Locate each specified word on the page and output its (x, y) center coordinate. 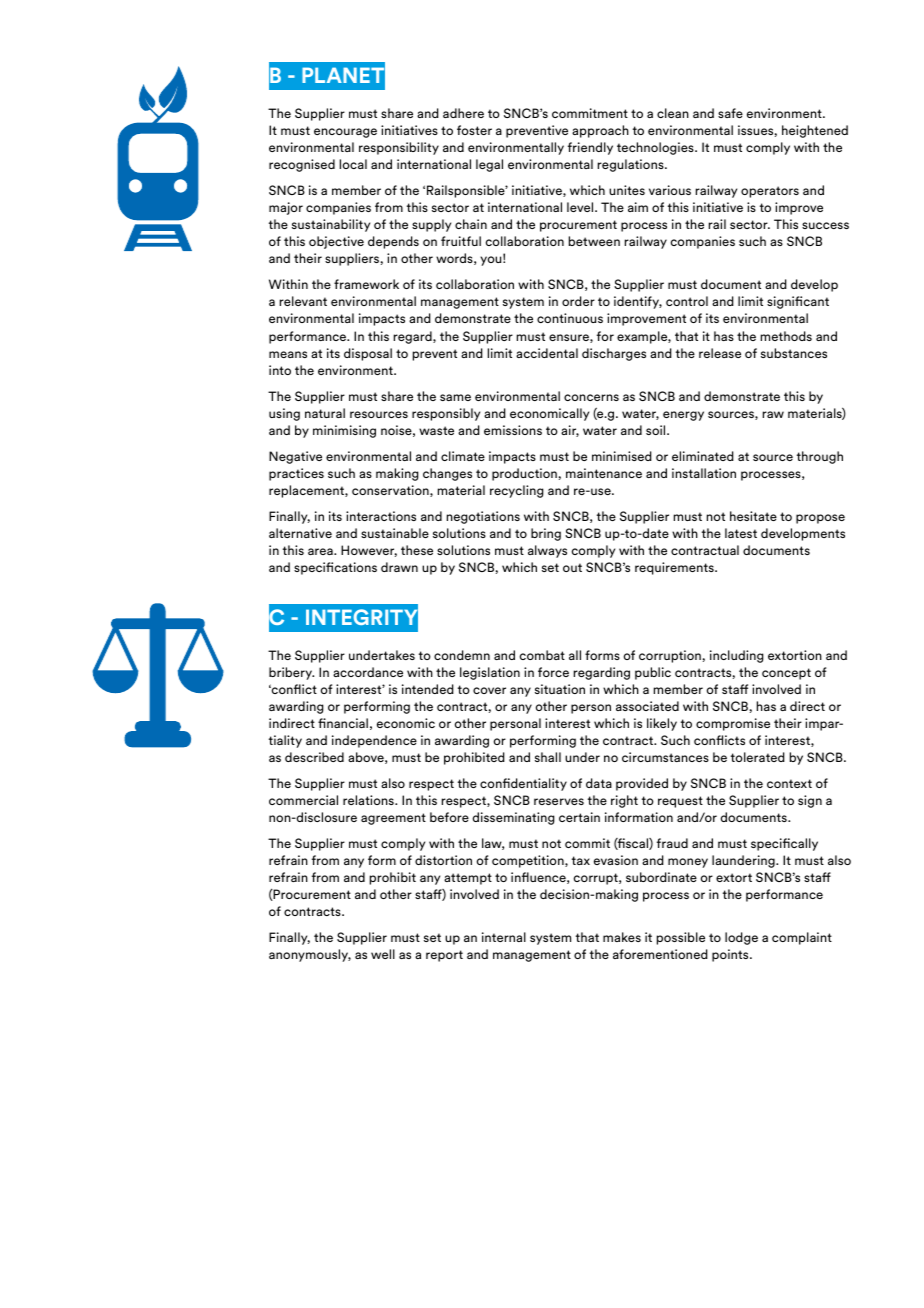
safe (730, 113)
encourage (345, 133)
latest (741, 533)
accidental (547, 353)
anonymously (310, 955)
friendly (590, 148)
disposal (368, 354)
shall (548, 757)
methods (786, 336)
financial (343, 723)
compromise (733, 724)
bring (546, 534)
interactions (381, 516)
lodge (741, 938)
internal (504, 937)
